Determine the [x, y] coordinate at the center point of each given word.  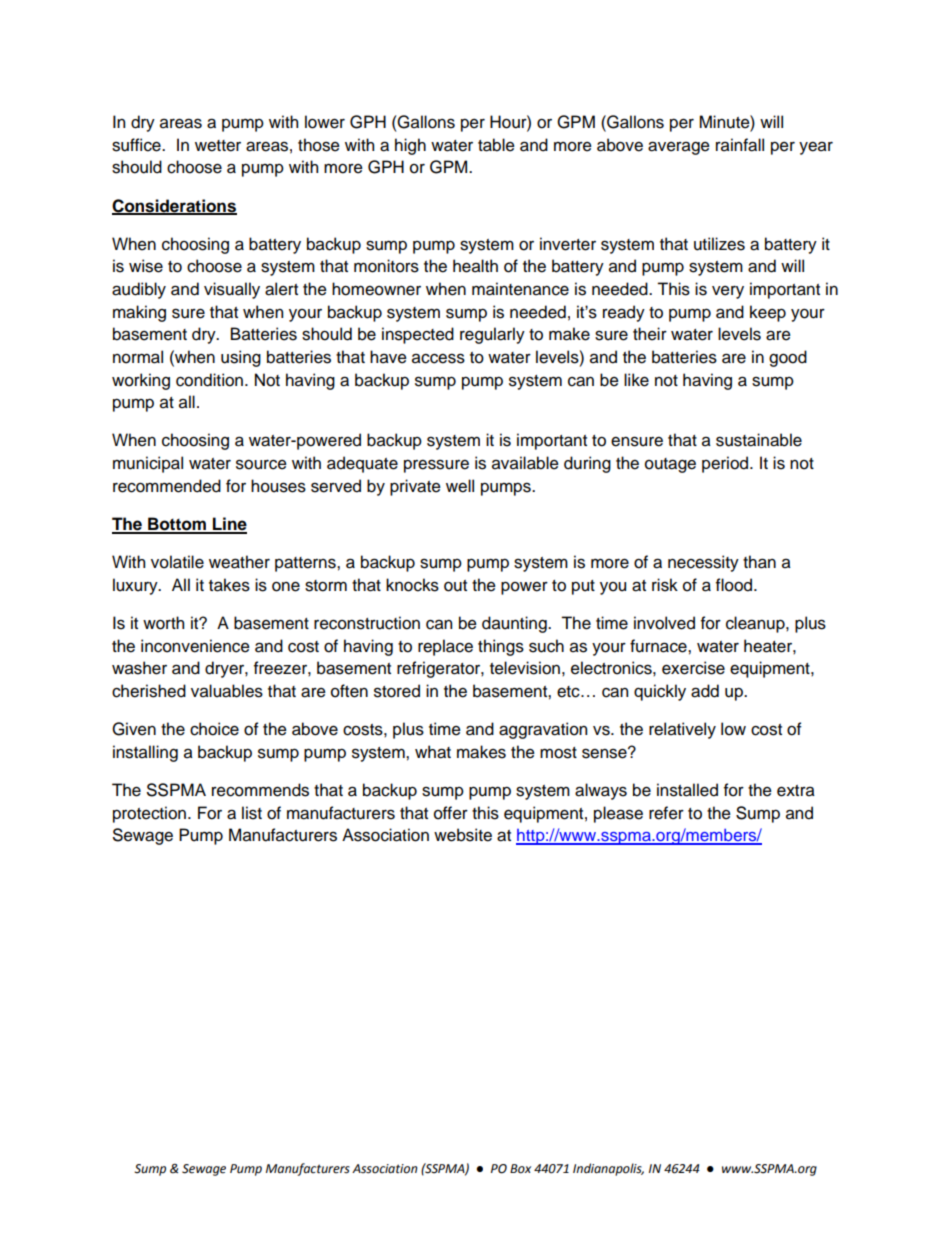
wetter [218, 146]
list [252, 813]
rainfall [740, 145]
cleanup [756, 624]
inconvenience [195, 646]
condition [211, 380]
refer [666, 813]
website [463, 835]
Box [520, 1169]
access [438, 358]
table [496, 145]
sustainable [759, 440]
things [501, 647]
